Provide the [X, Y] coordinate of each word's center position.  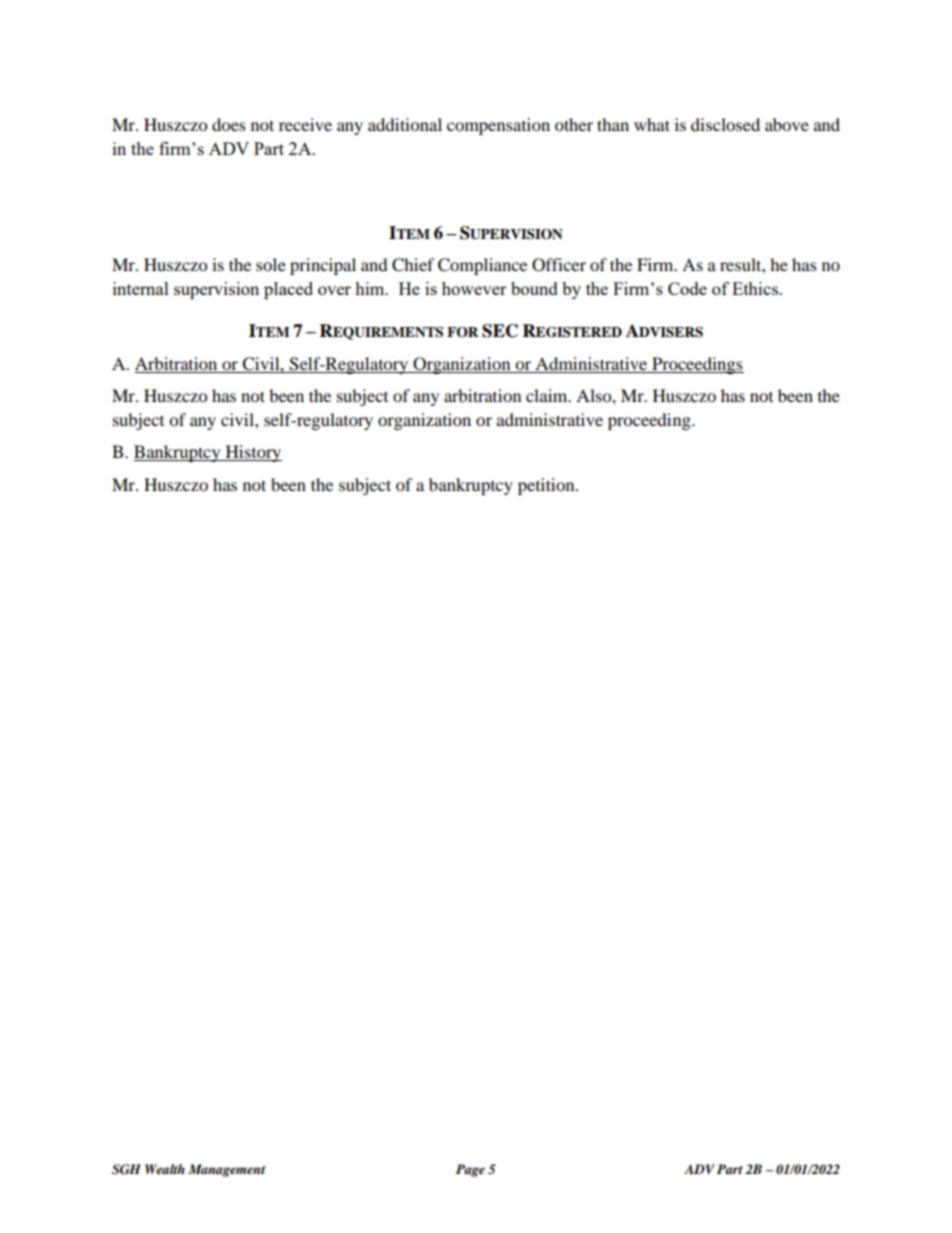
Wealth [165, 1169]
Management [226, 1170]
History [252, 453]
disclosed [725, 124]
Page [470, 1170]
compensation [498, 126]
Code [687, 288]
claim [548, 395]
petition [547, 486]
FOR [462, 332]
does [229, 124]
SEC [500, 331]
